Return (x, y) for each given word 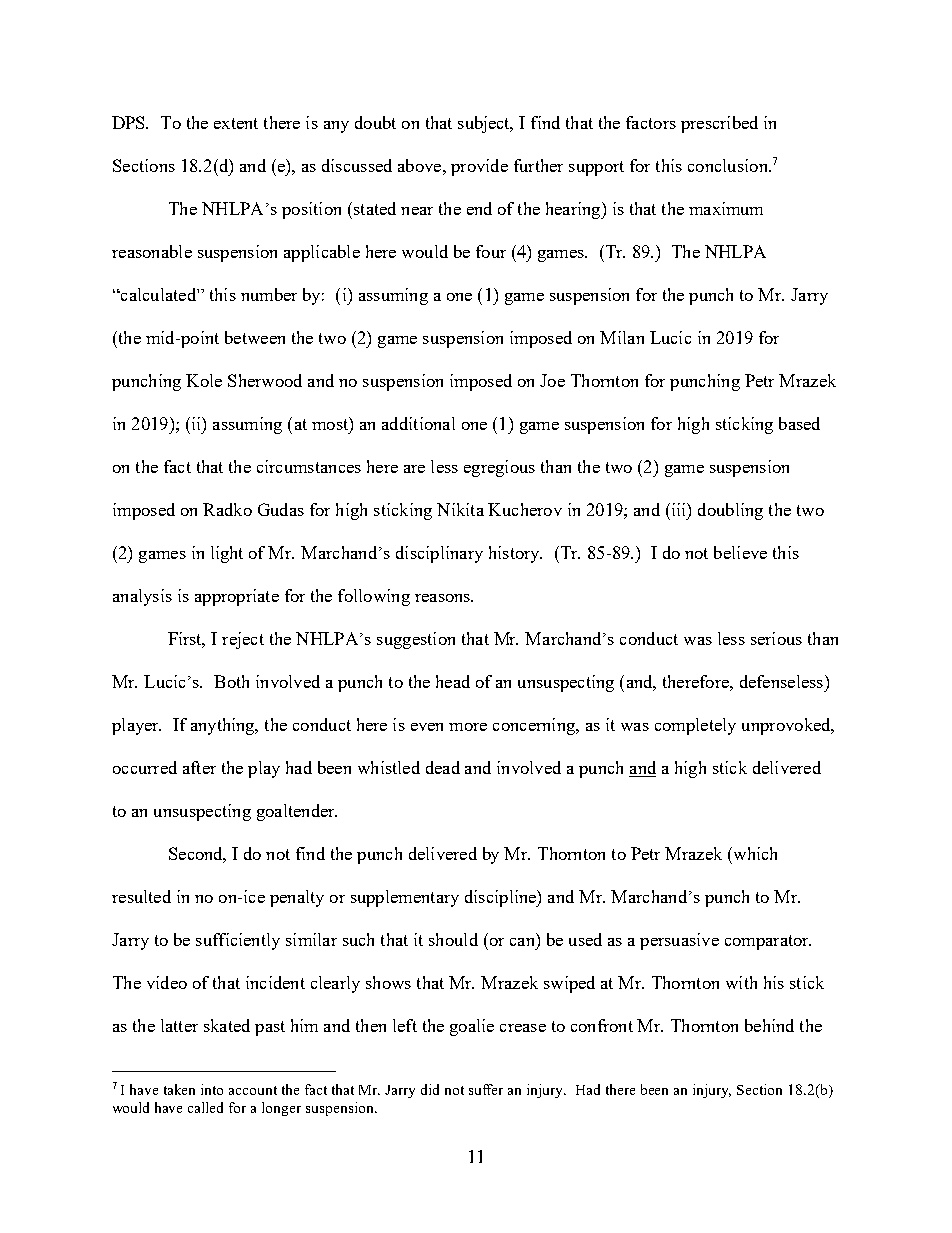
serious (776, 638)
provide (479, 167)
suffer (486, 1089)
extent (236, 123)
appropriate (237, 597)
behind (769, 1025)
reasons (444, 598)
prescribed (719, 124)
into (212, 1089)
